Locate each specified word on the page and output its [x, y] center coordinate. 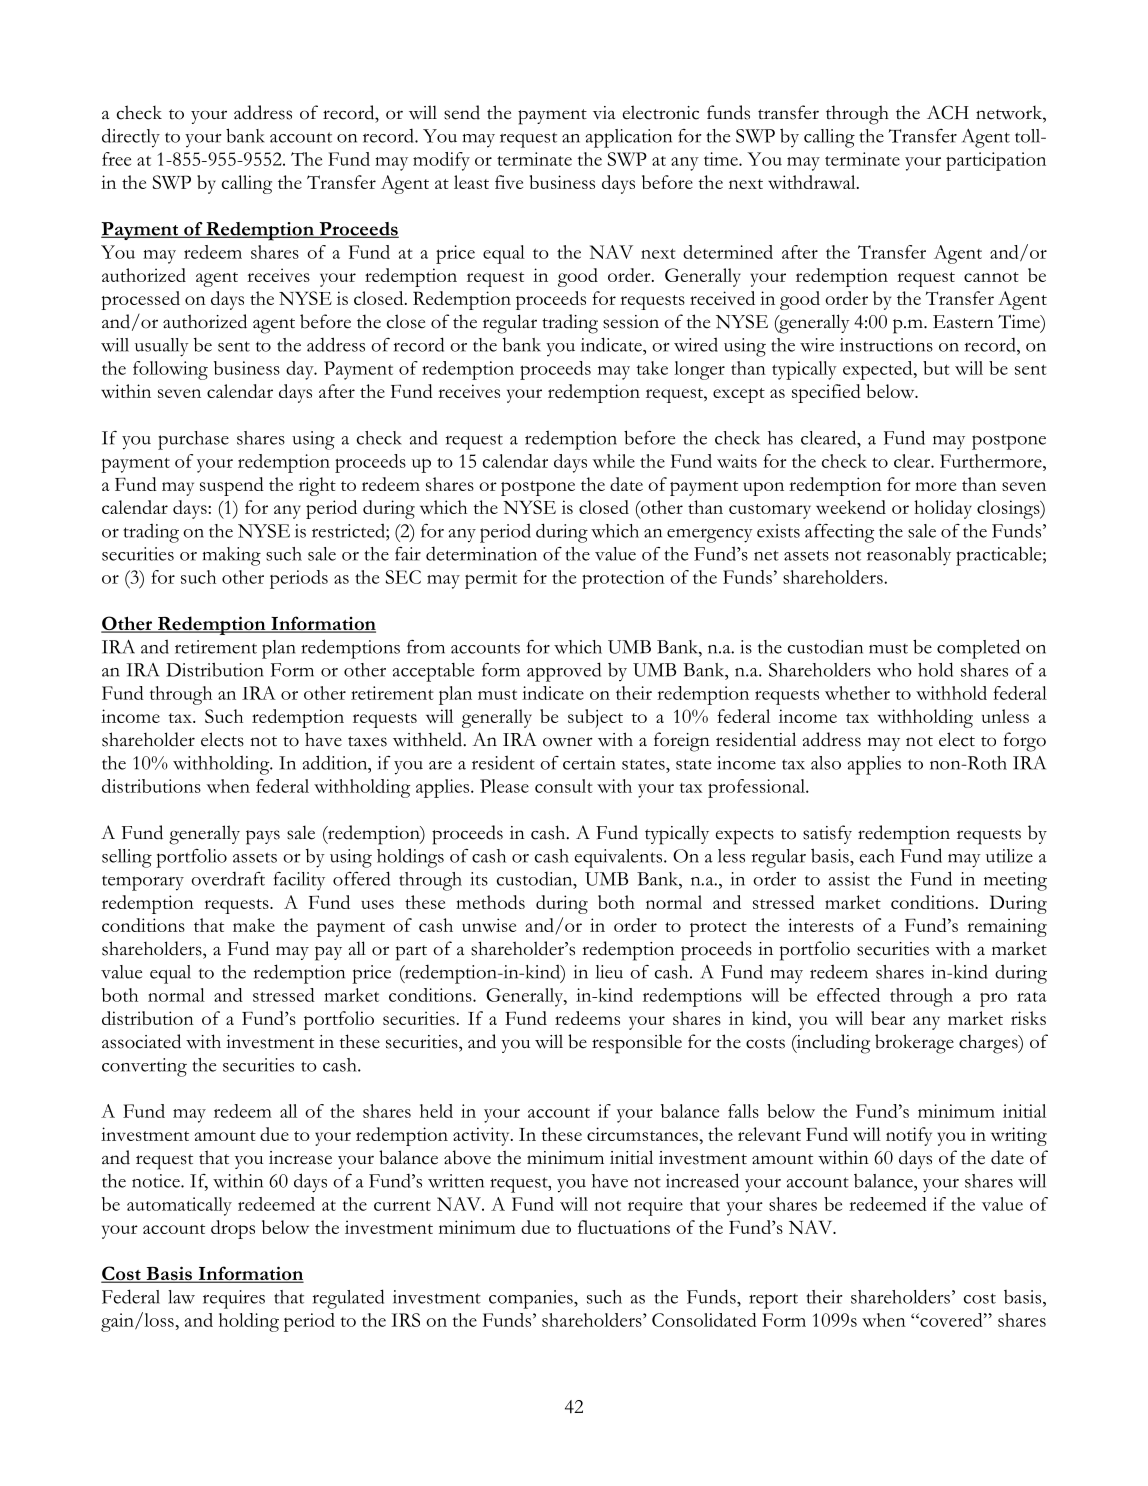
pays [263, 837]
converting [144, 1067]
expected [879, 370]
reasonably [909, 556]
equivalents [620, 858]
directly [131, 138]
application [629, 138]
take [652, 368]
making [232, 556]
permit [491, 579]
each [877, 856]
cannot [991, 277]
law [181, 1297]
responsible [637, 1044]
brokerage [914, 1044]
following [170, 370]
